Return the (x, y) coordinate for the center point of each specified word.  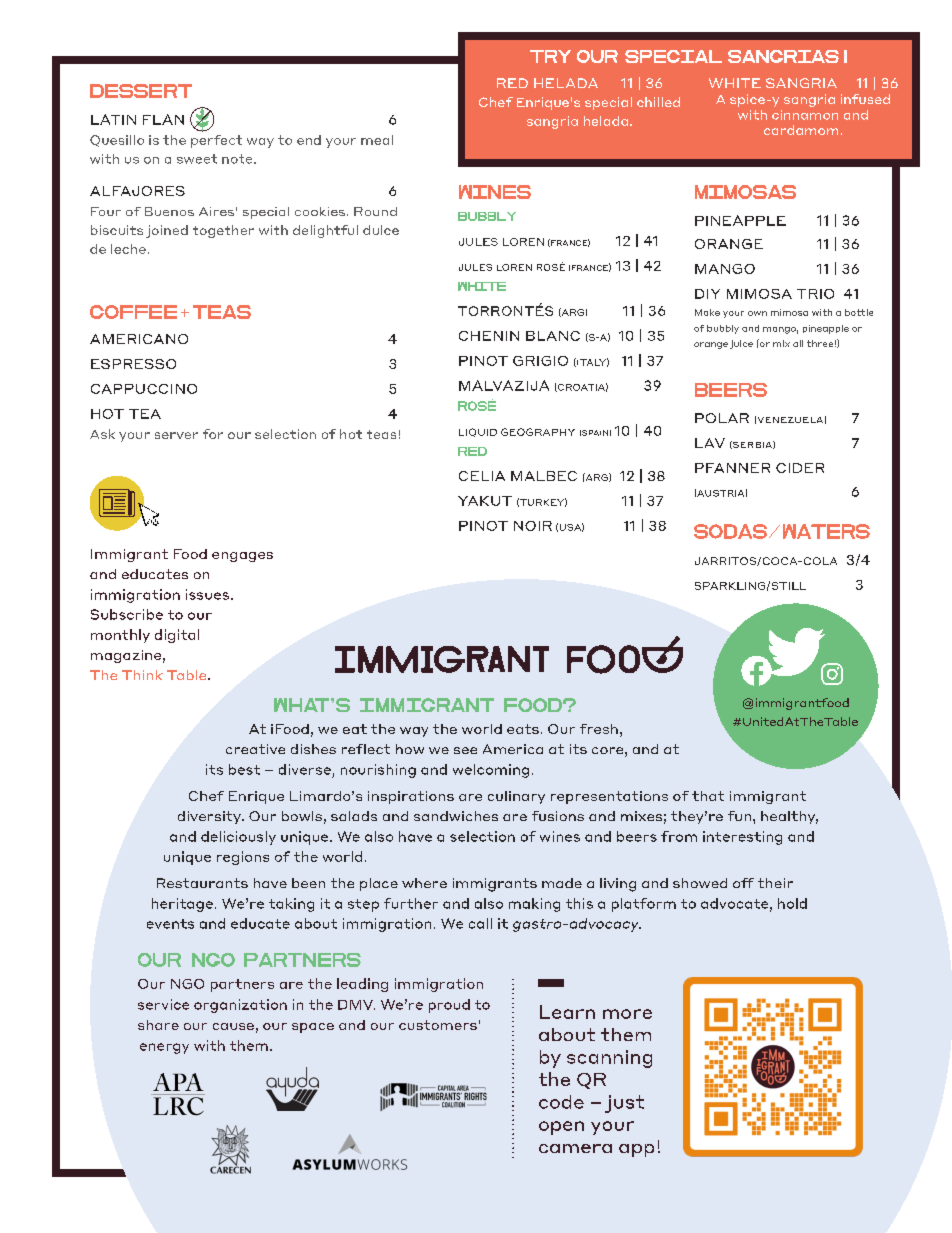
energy (164, 1048)
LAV (710, 443)
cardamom (801, 130)
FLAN (163, 119)
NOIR (533, 526)
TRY (550, 56)
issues (207, 594)
